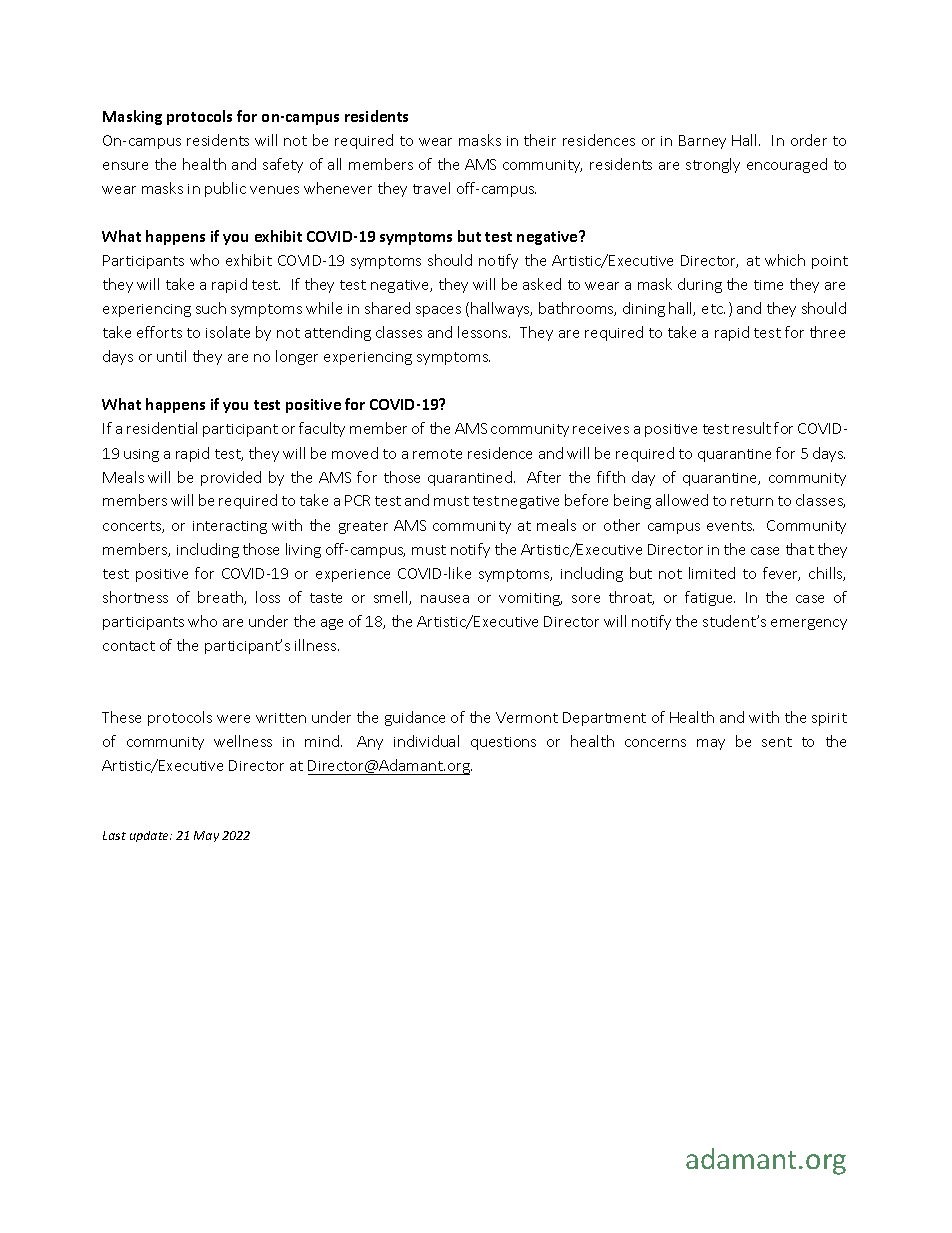  I want to click on spaces, so click(438, 311).
